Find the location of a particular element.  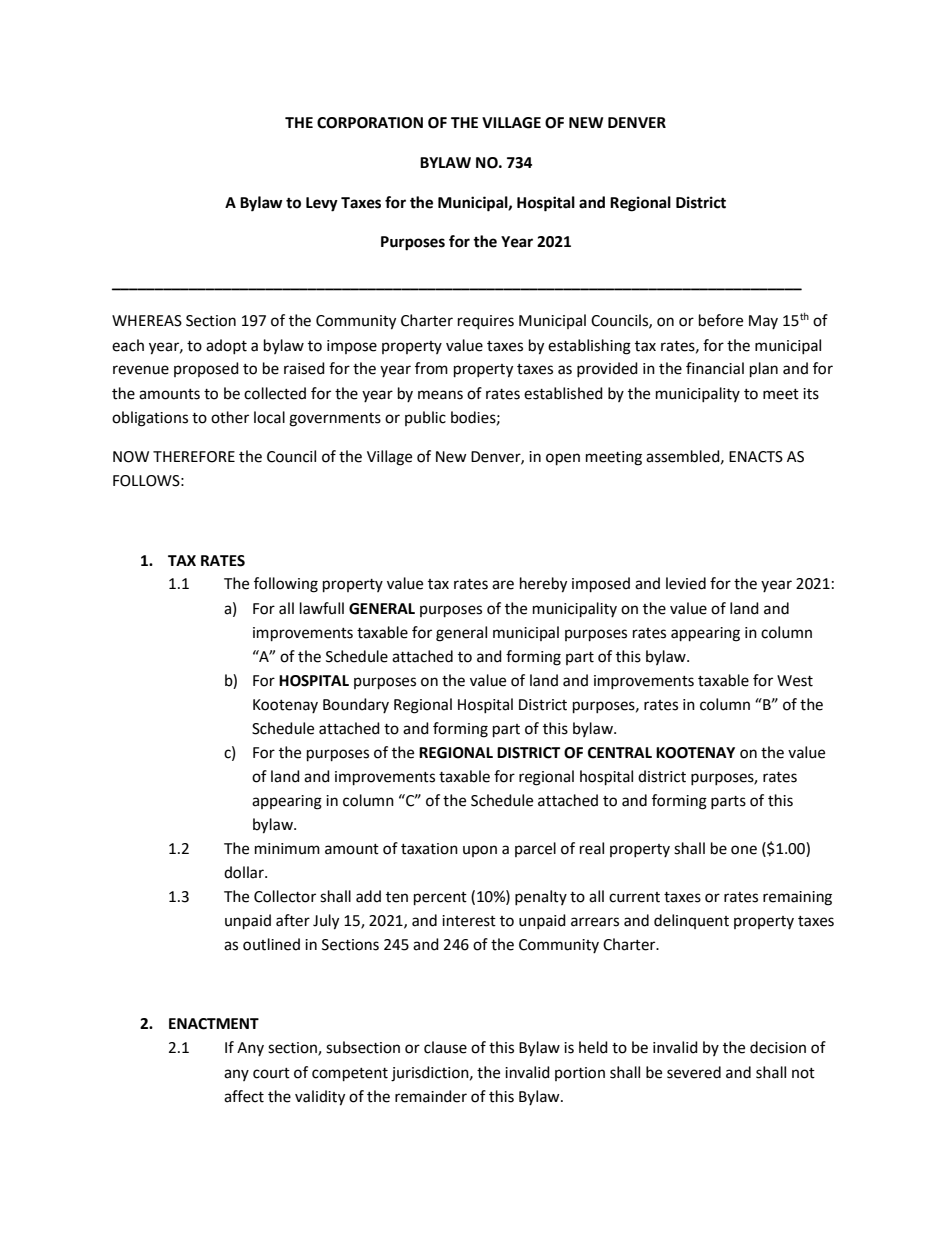

affect is located at coordinates (244, 1096).
